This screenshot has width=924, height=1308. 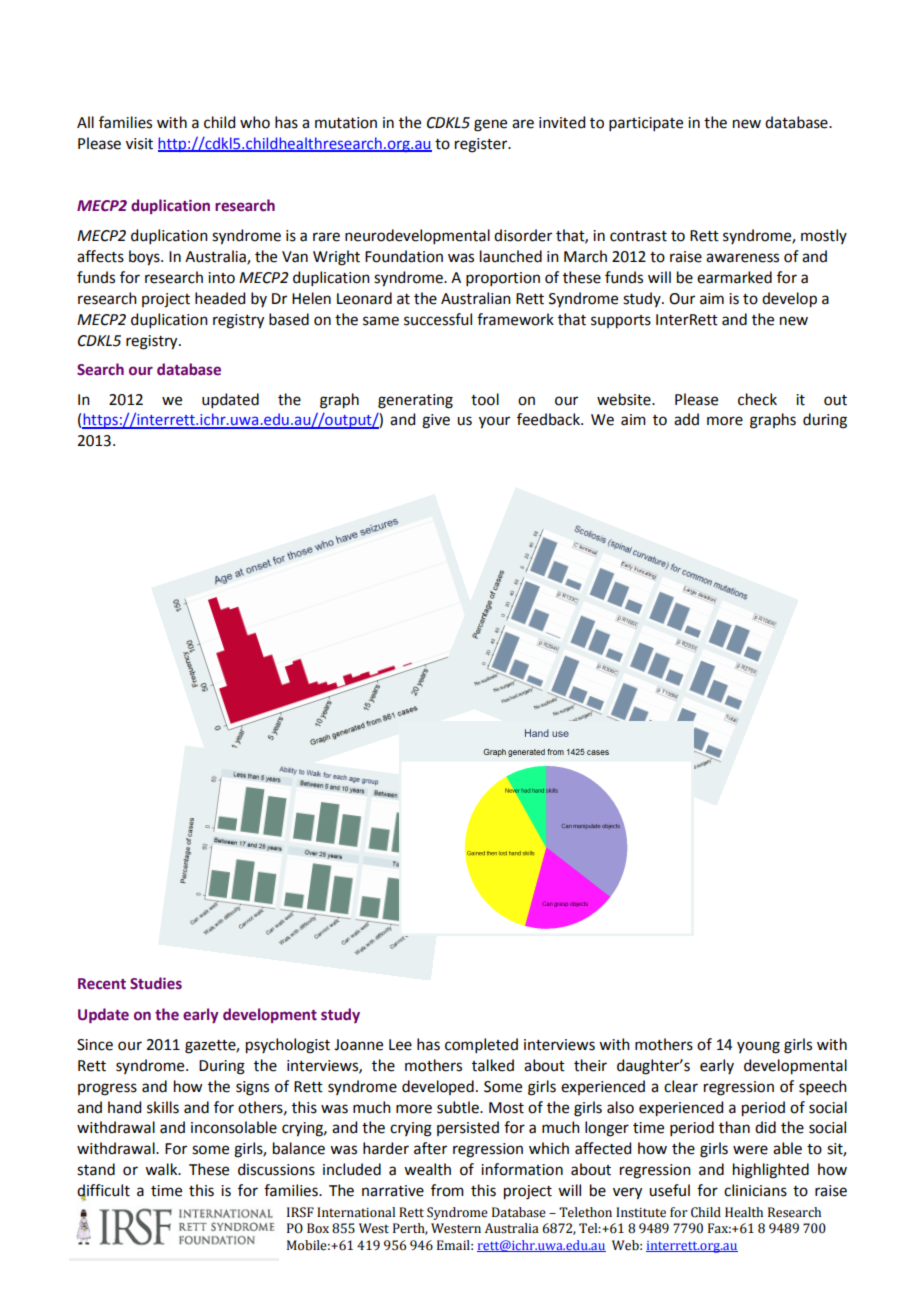 What do you see at coordinates (162, 1169) in the screenshot?
I see `walk` at bounding box center [162, 1169].
